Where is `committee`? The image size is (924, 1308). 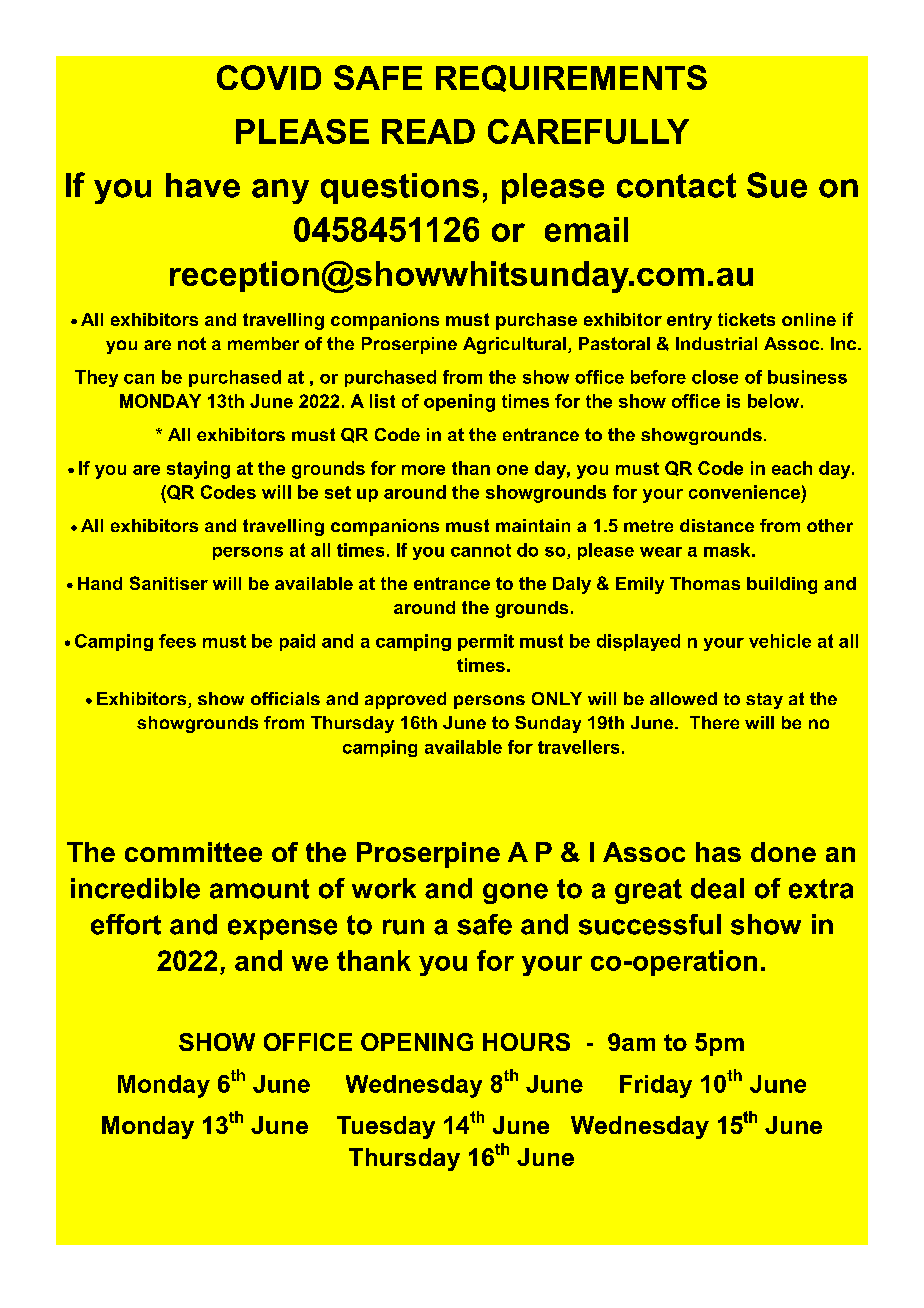 committee is located at coordinates (193, 852).
